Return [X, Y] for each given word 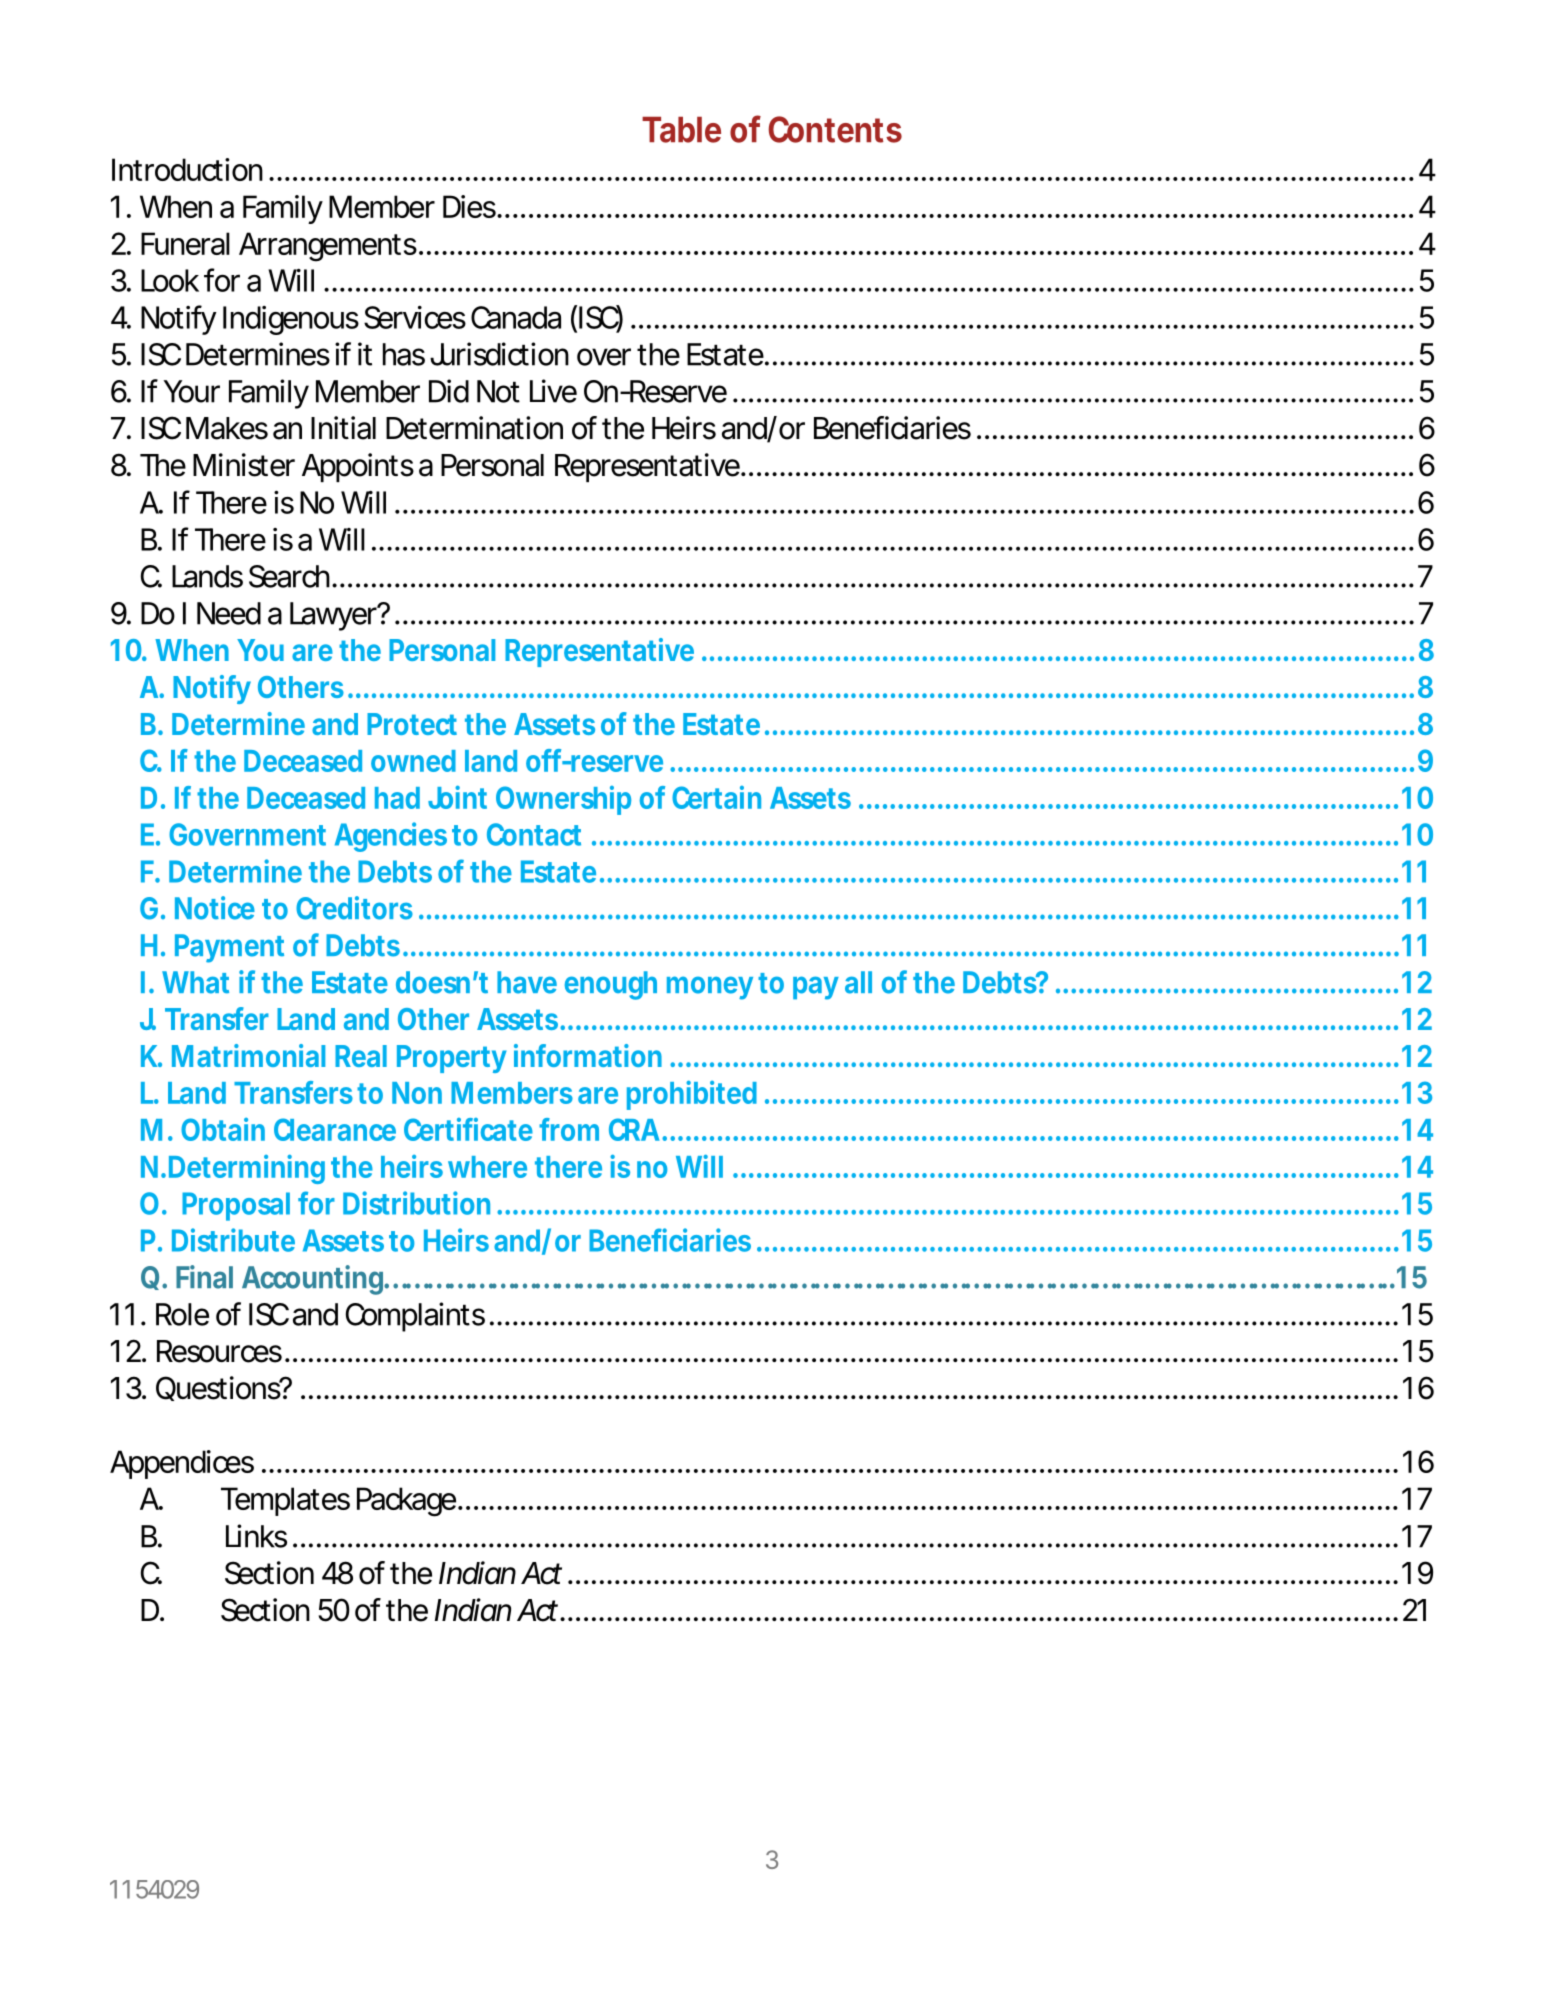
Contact [534, 834]
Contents [835, 129]
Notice [215, 908]
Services [415, 317]
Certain [716, 797]
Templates [285, 1501]
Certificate [468, 1129]
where [487, 1167]
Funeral [185, 243]
